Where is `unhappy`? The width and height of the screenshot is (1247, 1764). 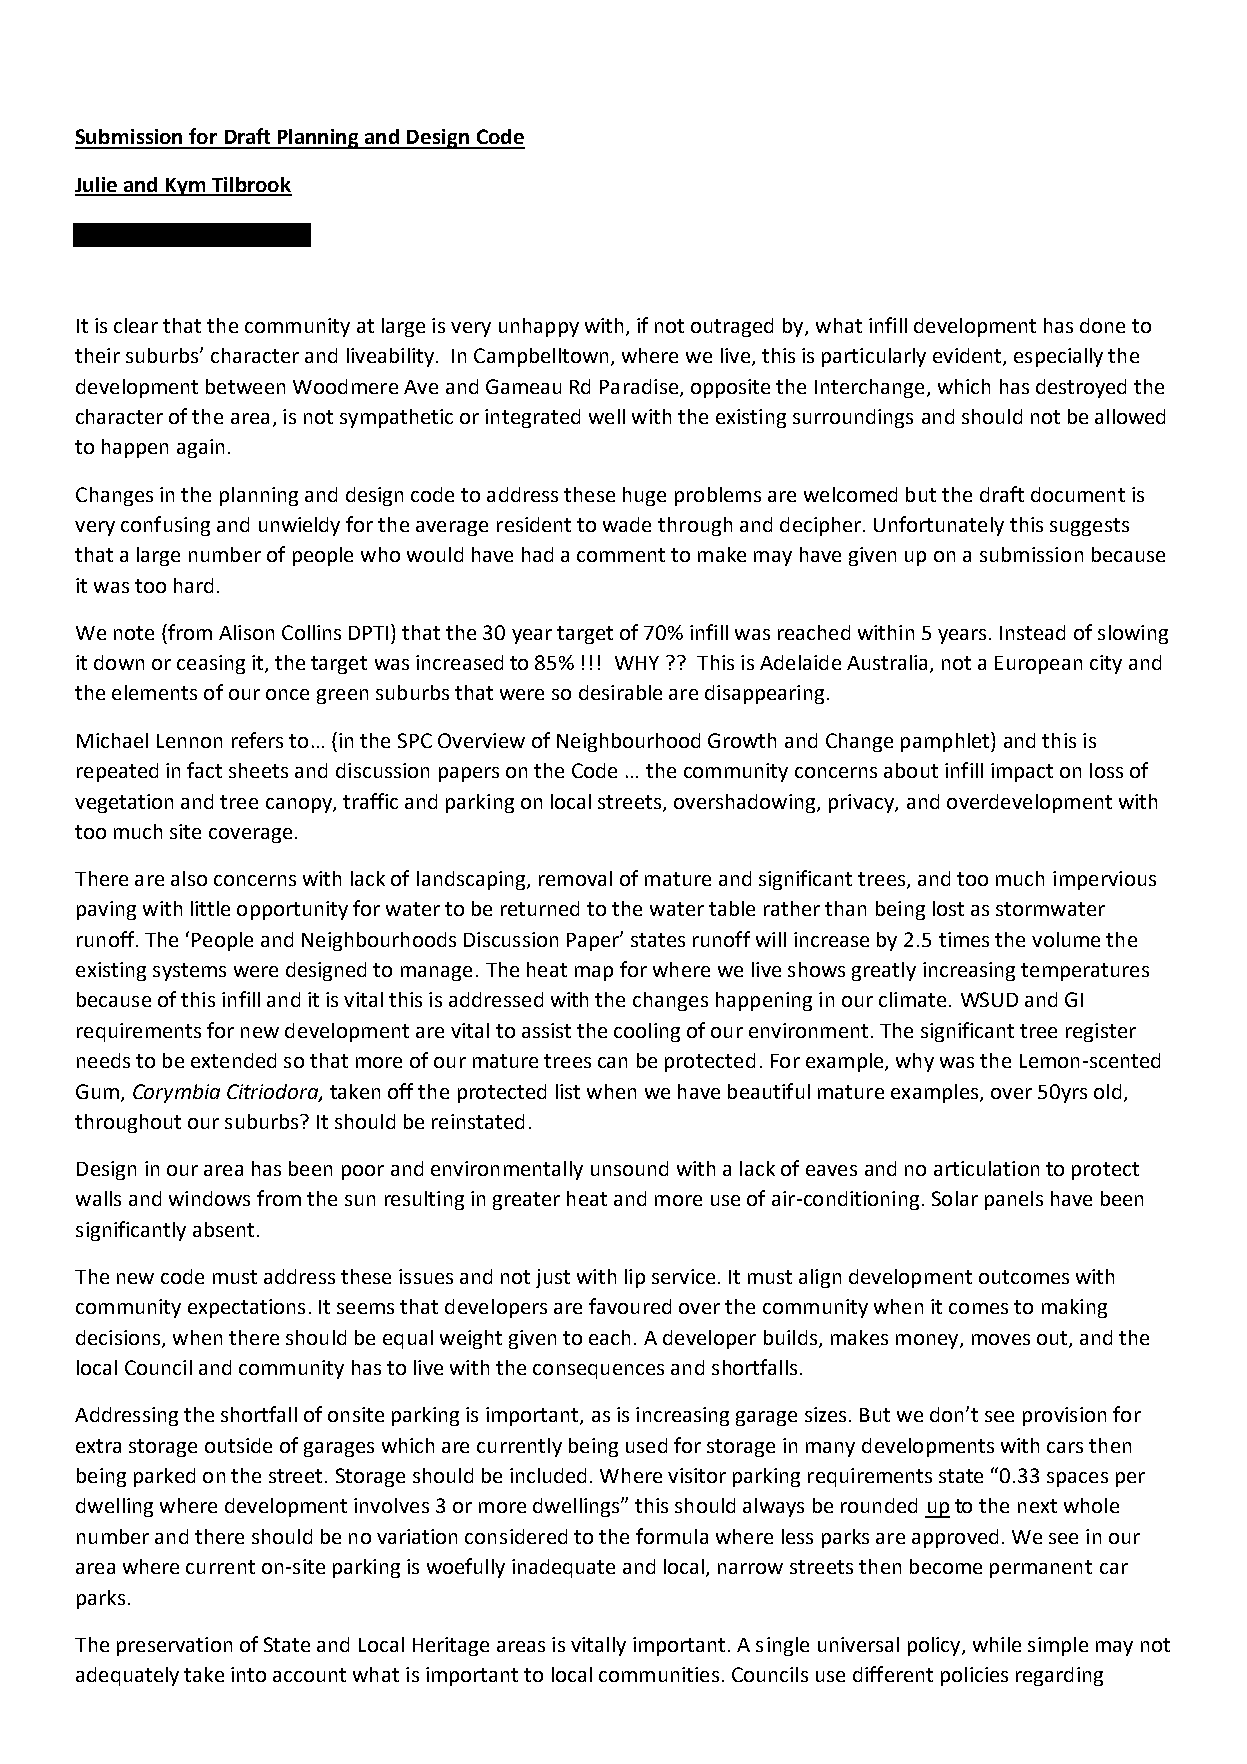
unhappy is located at coordinates (539, 327).
